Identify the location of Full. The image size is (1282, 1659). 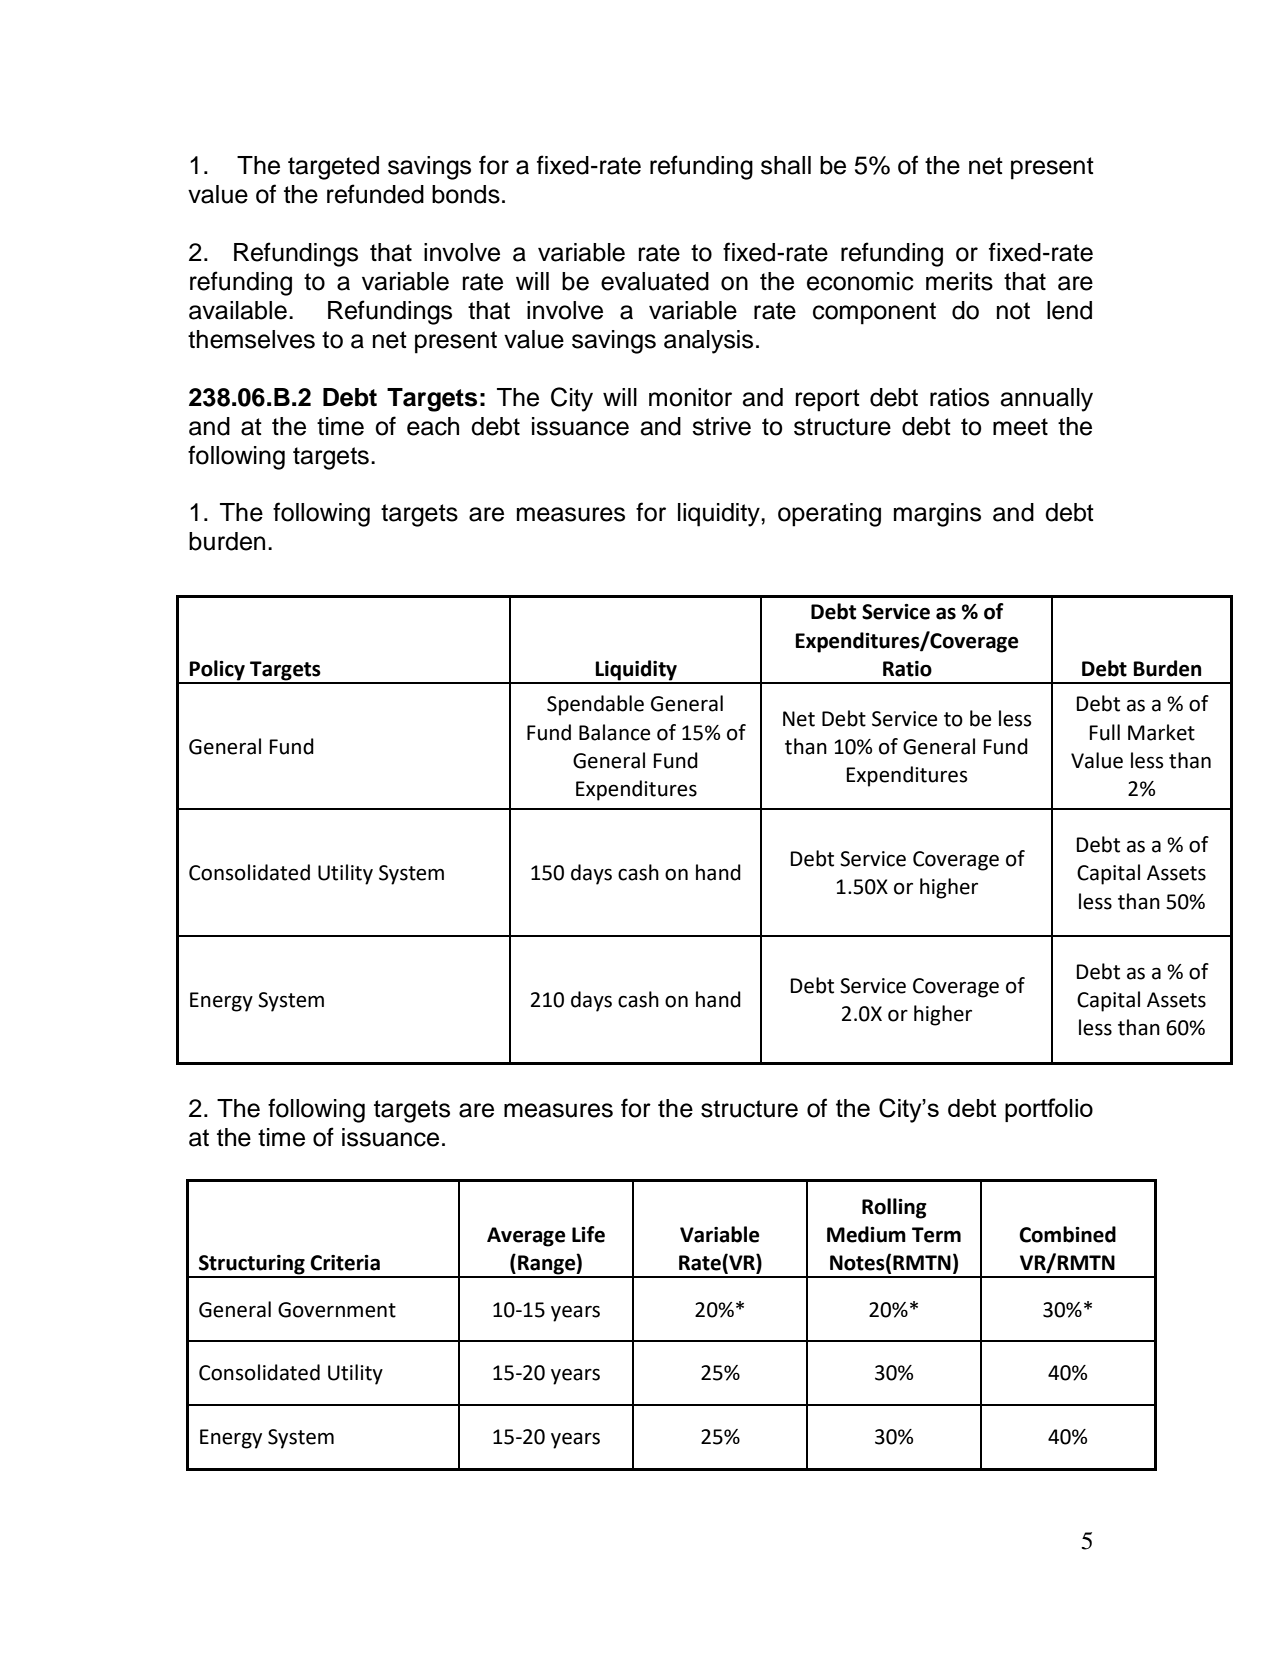
(1105, 732).
